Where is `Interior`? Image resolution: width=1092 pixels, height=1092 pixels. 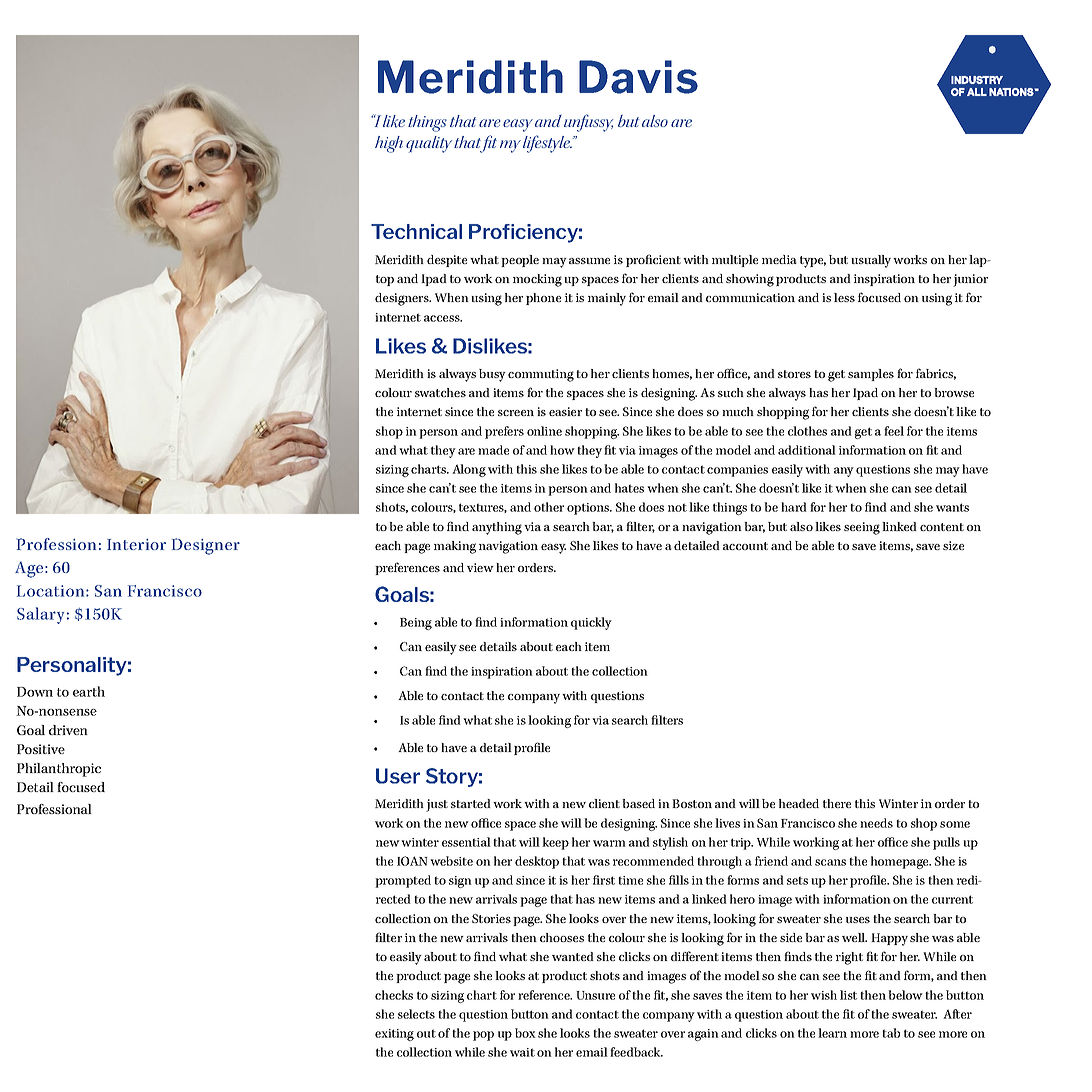 Interior is located at coordinates (136, 544).
